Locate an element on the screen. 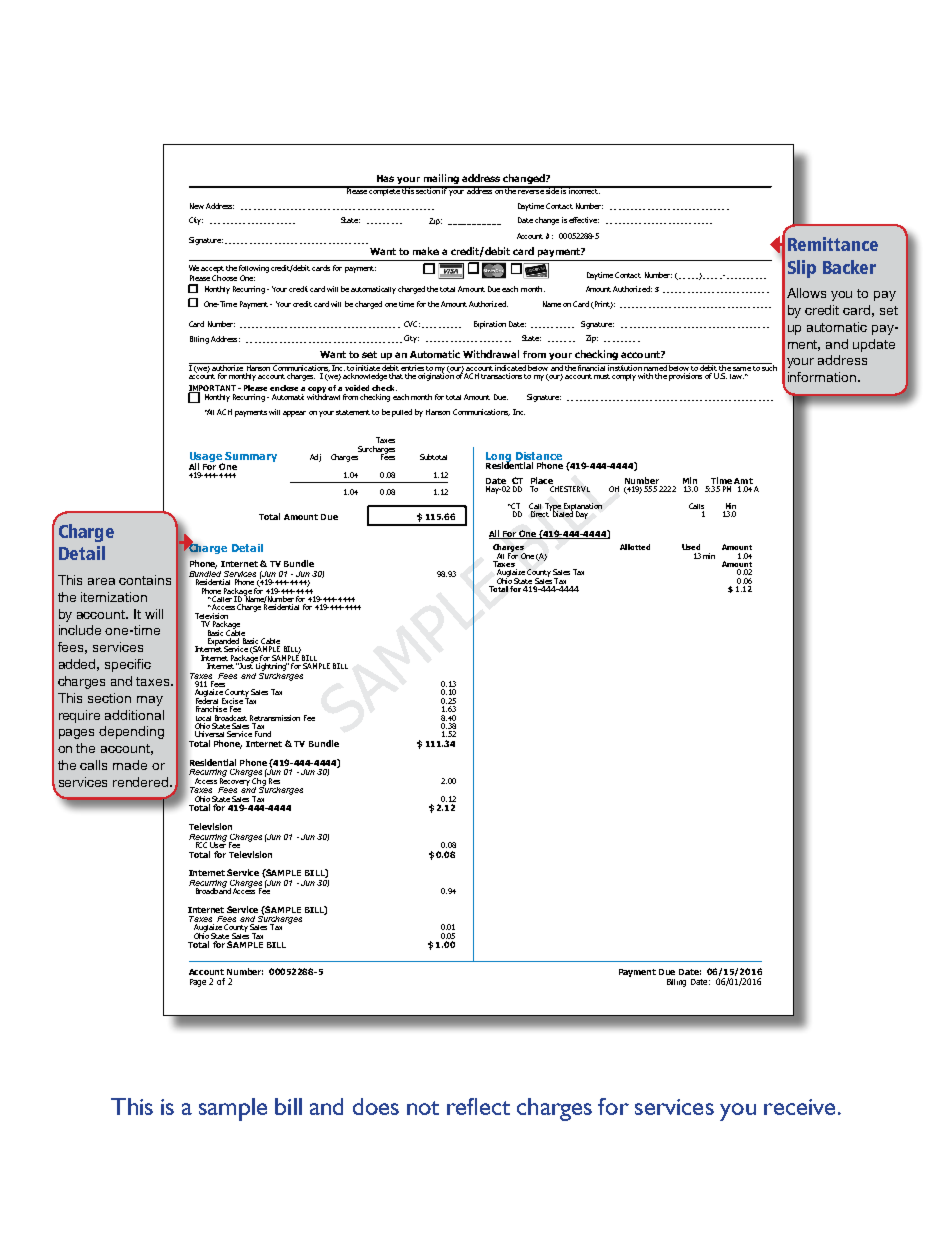  does is located at coordinates (376, 1106).
